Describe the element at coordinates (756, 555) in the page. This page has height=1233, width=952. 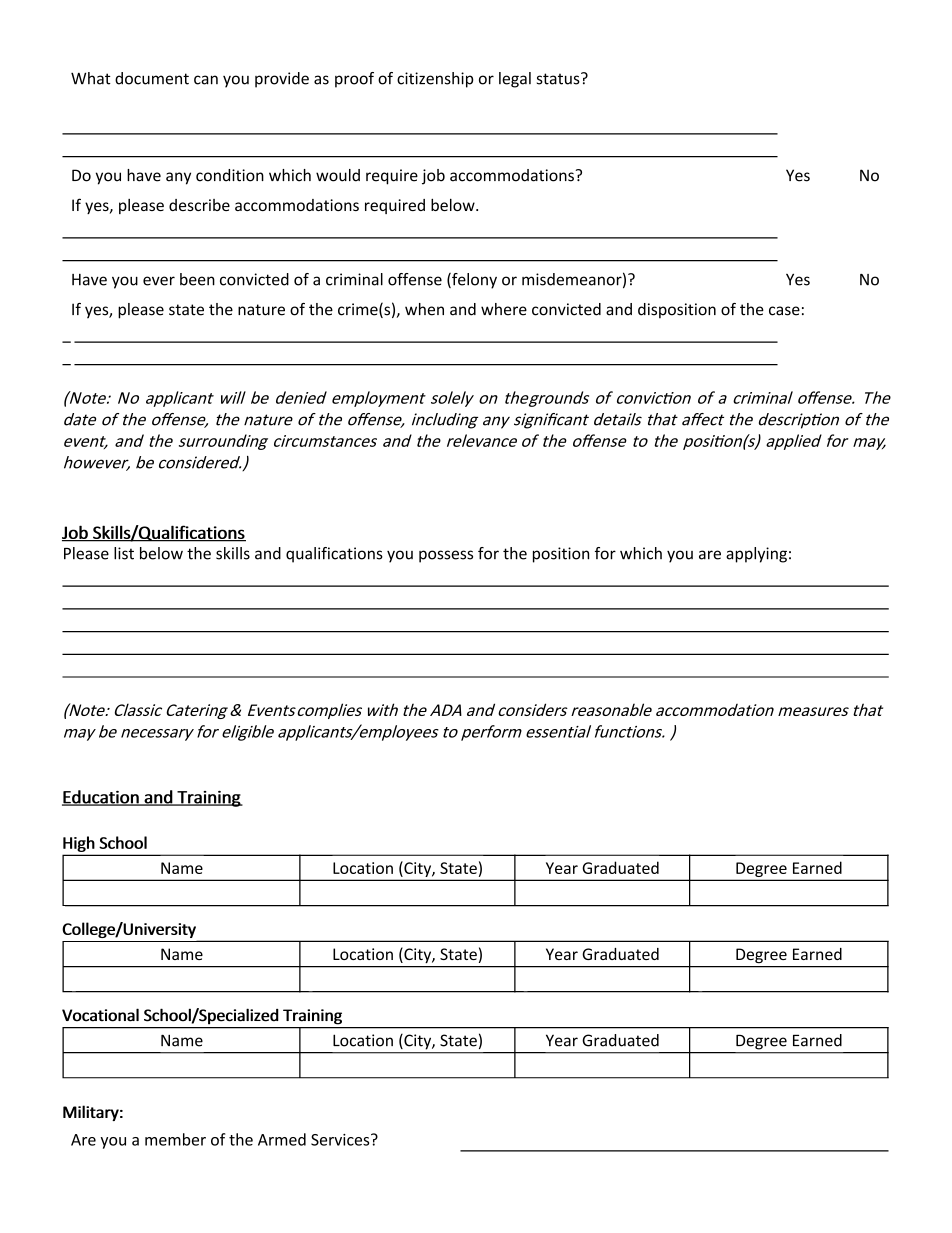
I see `applying` at that location.
